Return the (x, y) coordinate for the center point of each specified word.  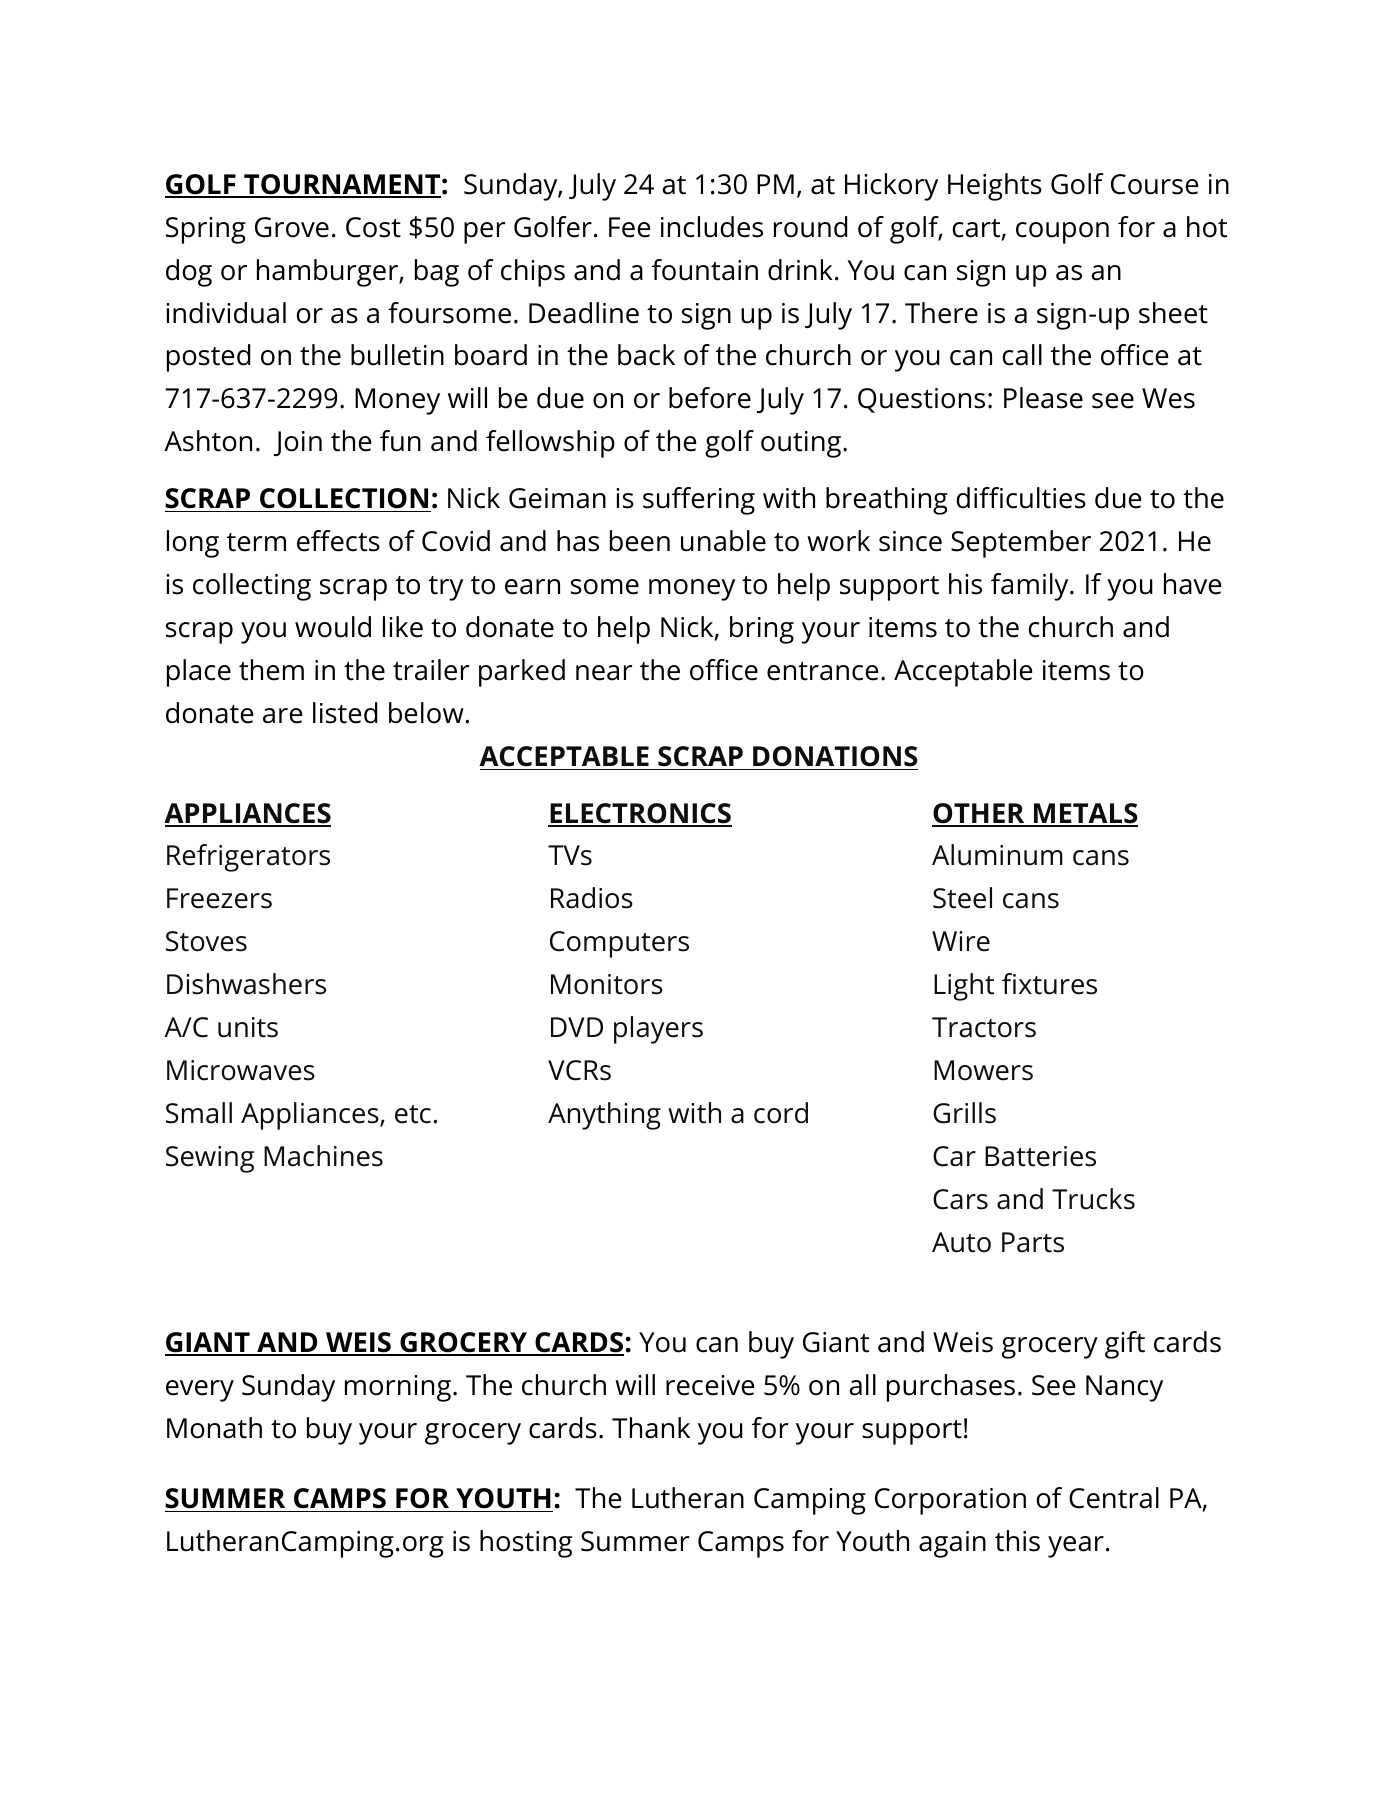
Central (1114, 1498)
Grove (292, 227)
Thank (651, 1428)
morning (398, 1388)
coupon (1062, 233)
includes (712, 227)
